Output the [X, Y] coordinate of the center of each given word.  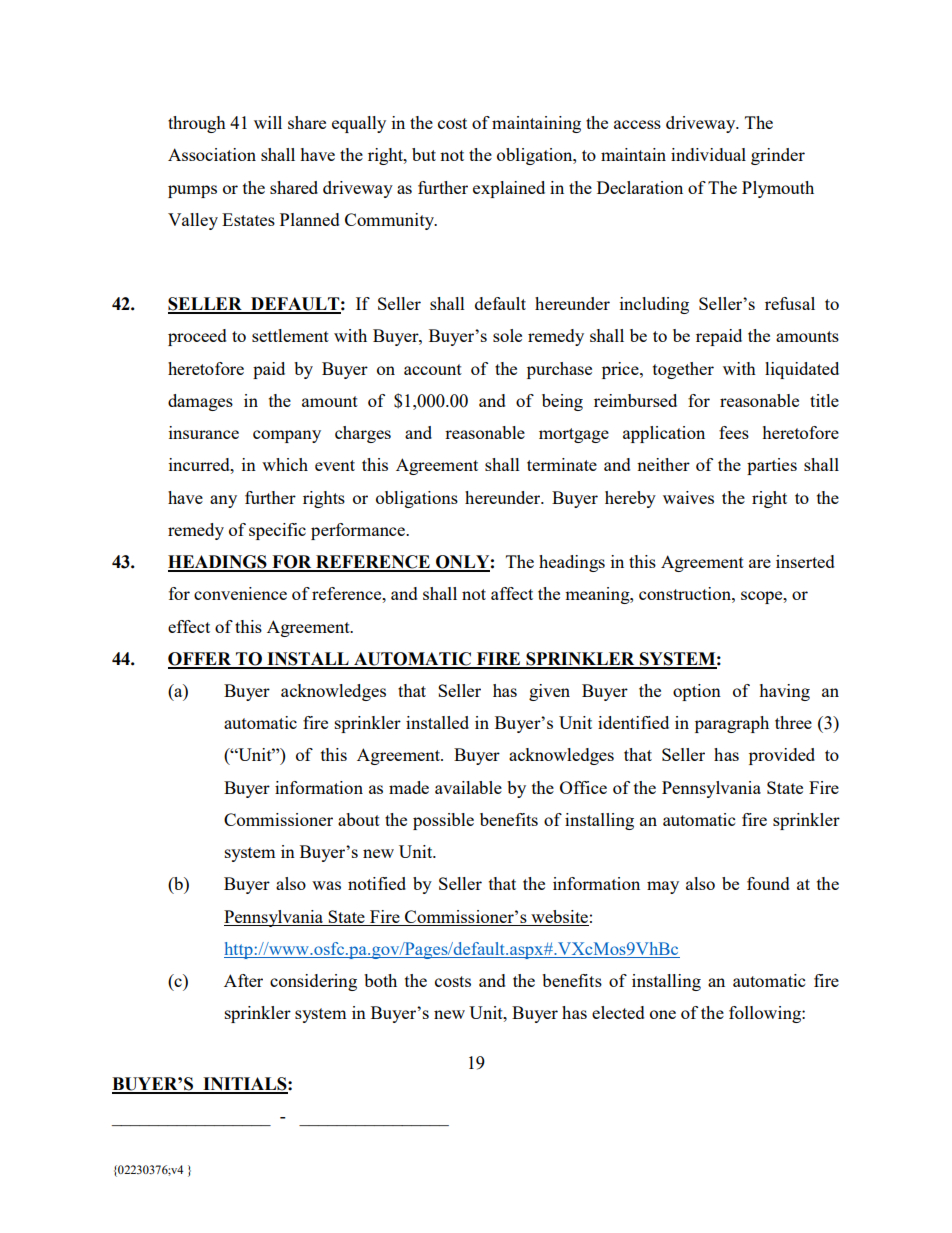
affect [512, 593]
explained [509, 189]
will [268, 122]
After [243, 980]
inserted [805, 561]
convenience [240, 593]
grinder [778, 156]
